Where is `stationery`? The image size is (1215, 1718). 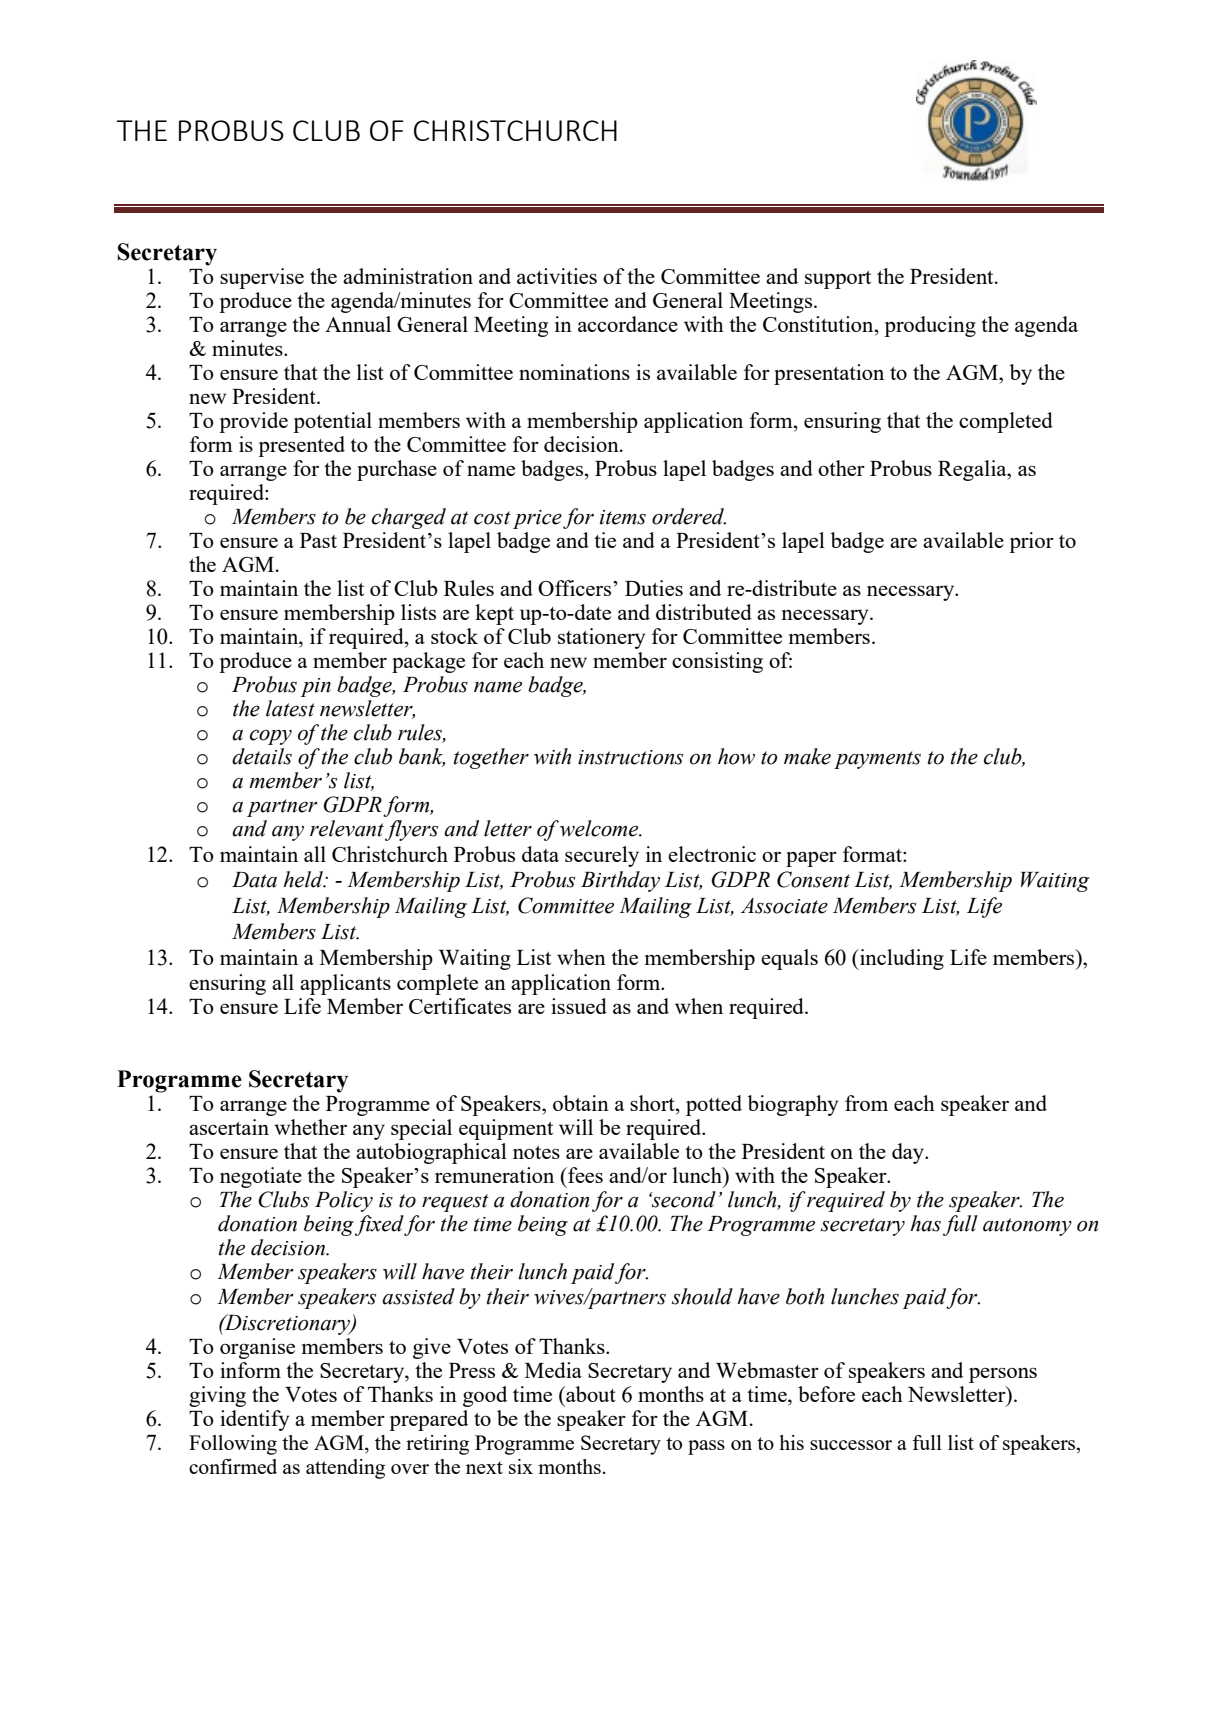
stationery is located at coordinates (601, 638).
